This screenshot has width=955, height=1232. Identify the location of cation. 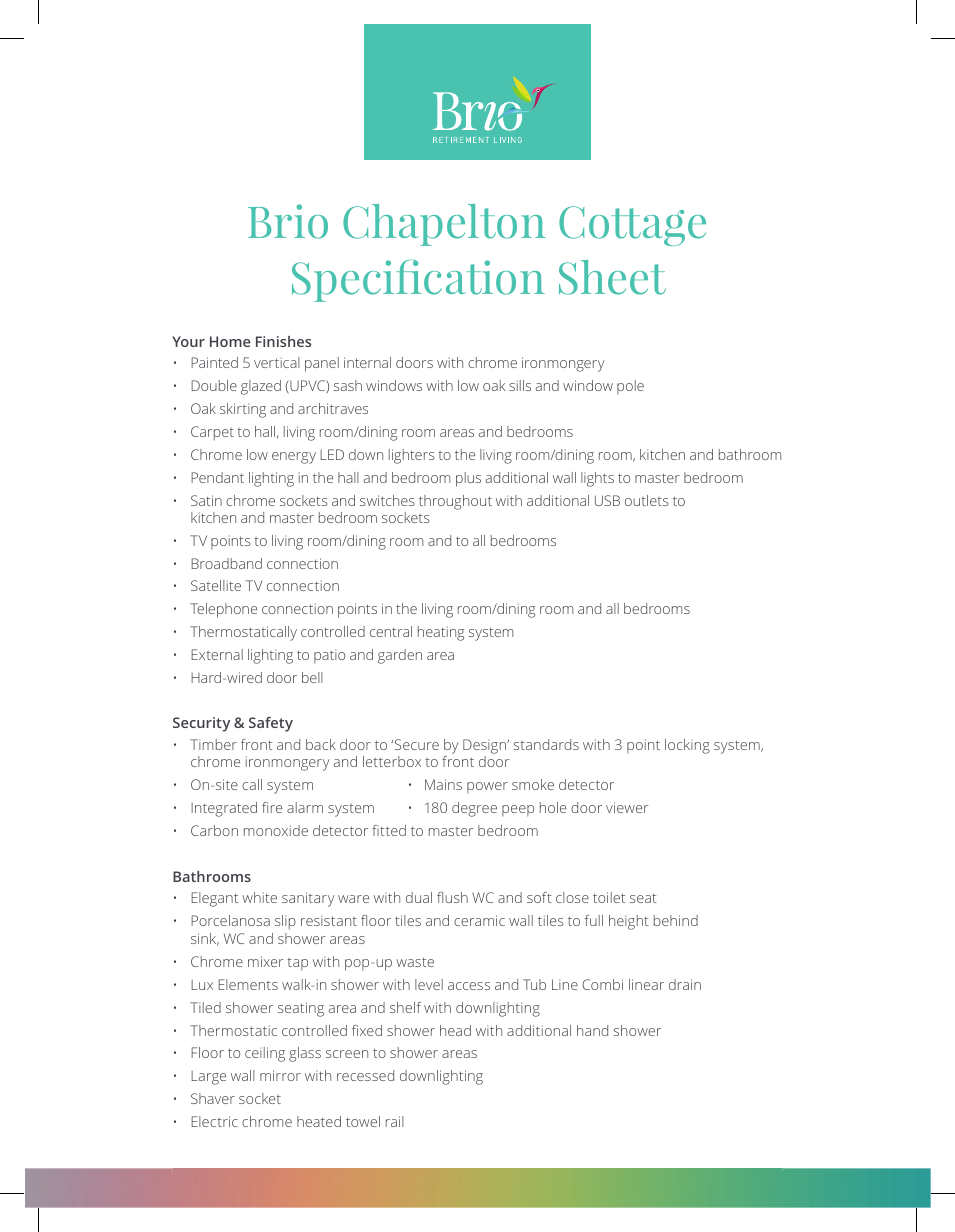
(484, 277).
